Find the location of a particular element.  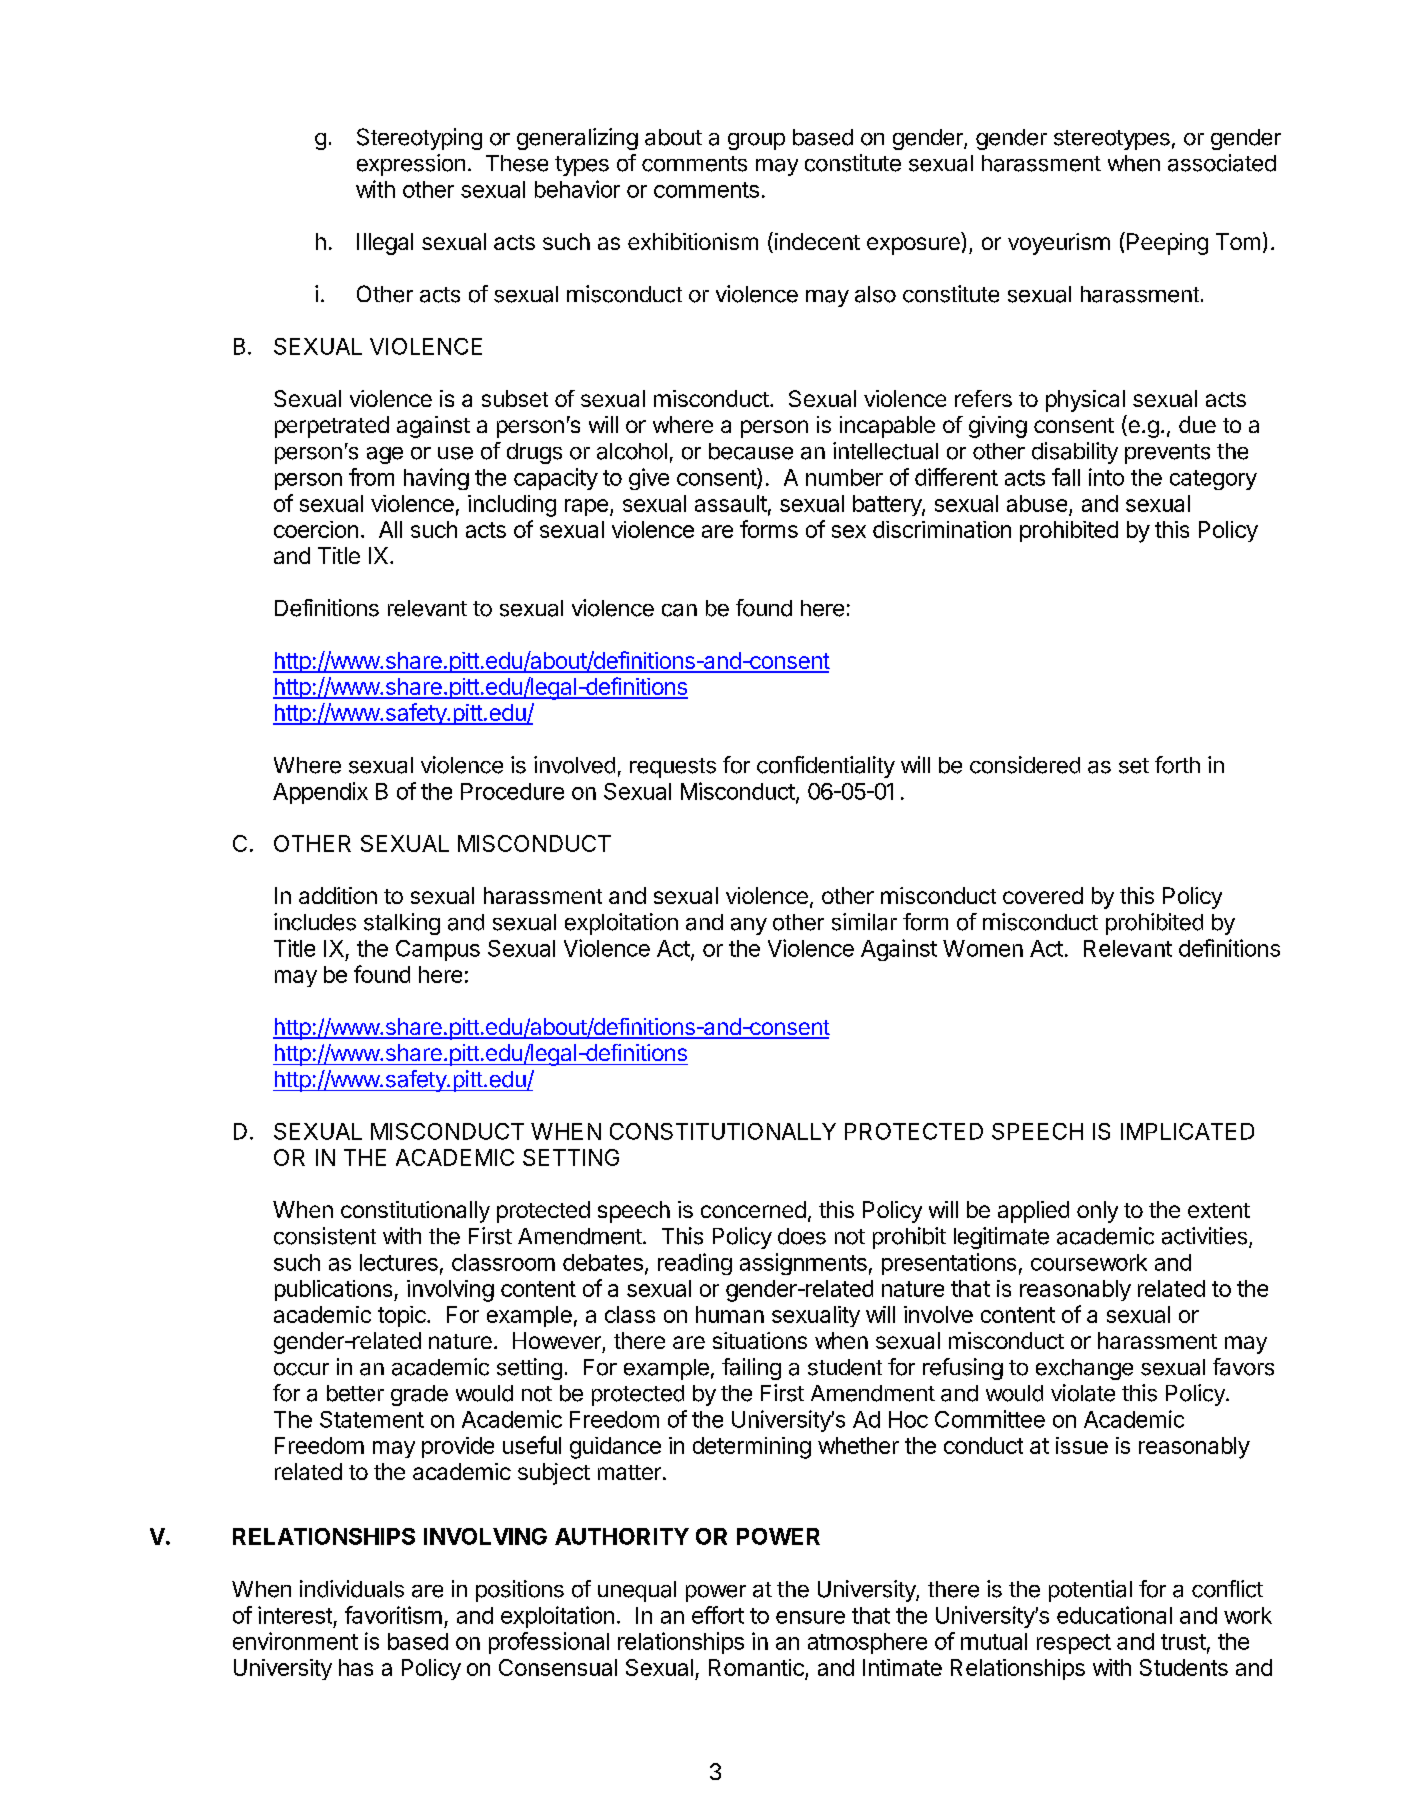

stalking is located at coordinates (402, 924).
